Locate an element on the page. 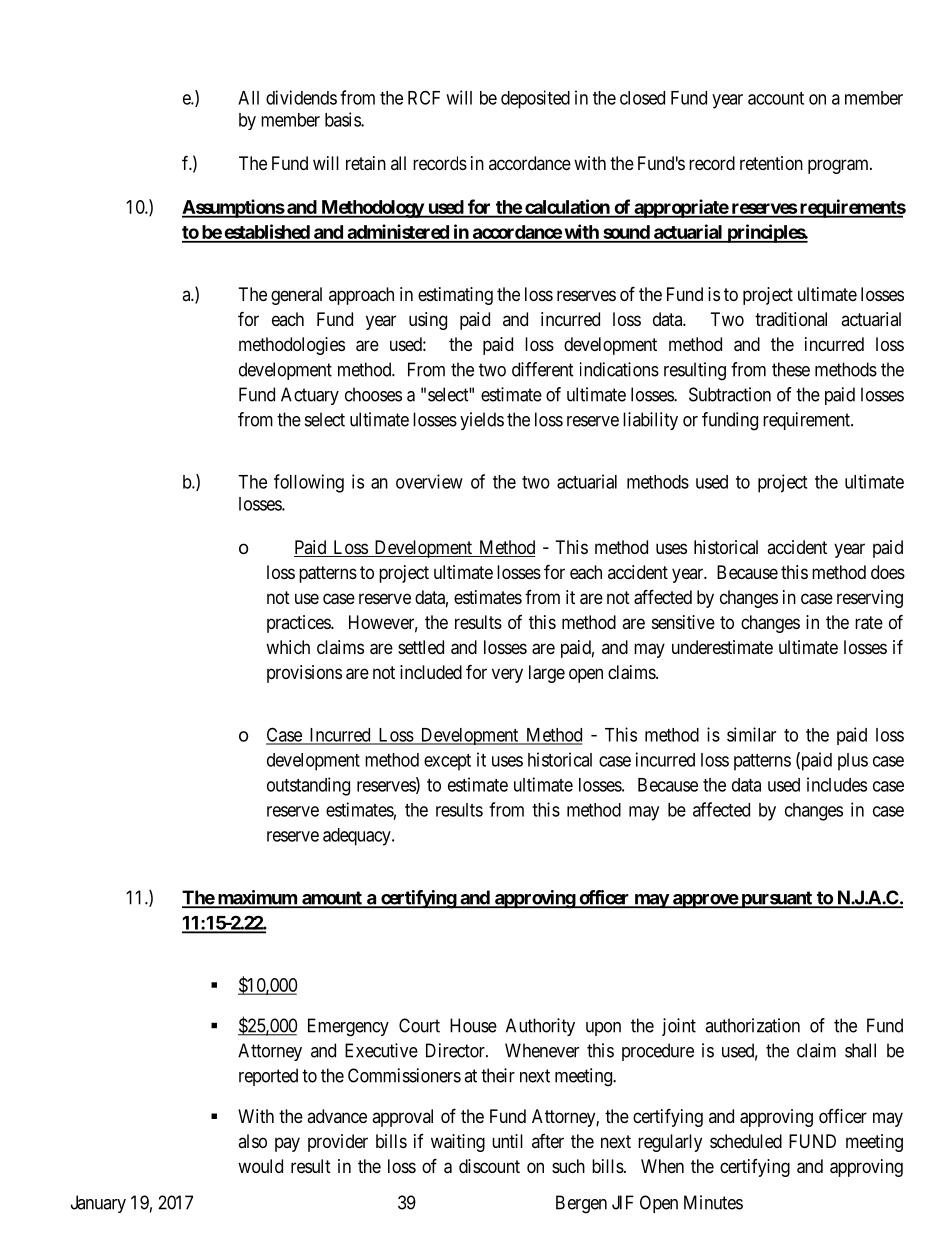 This document has height=1233, width=952. deposited is located at coordinates (535, 99).
